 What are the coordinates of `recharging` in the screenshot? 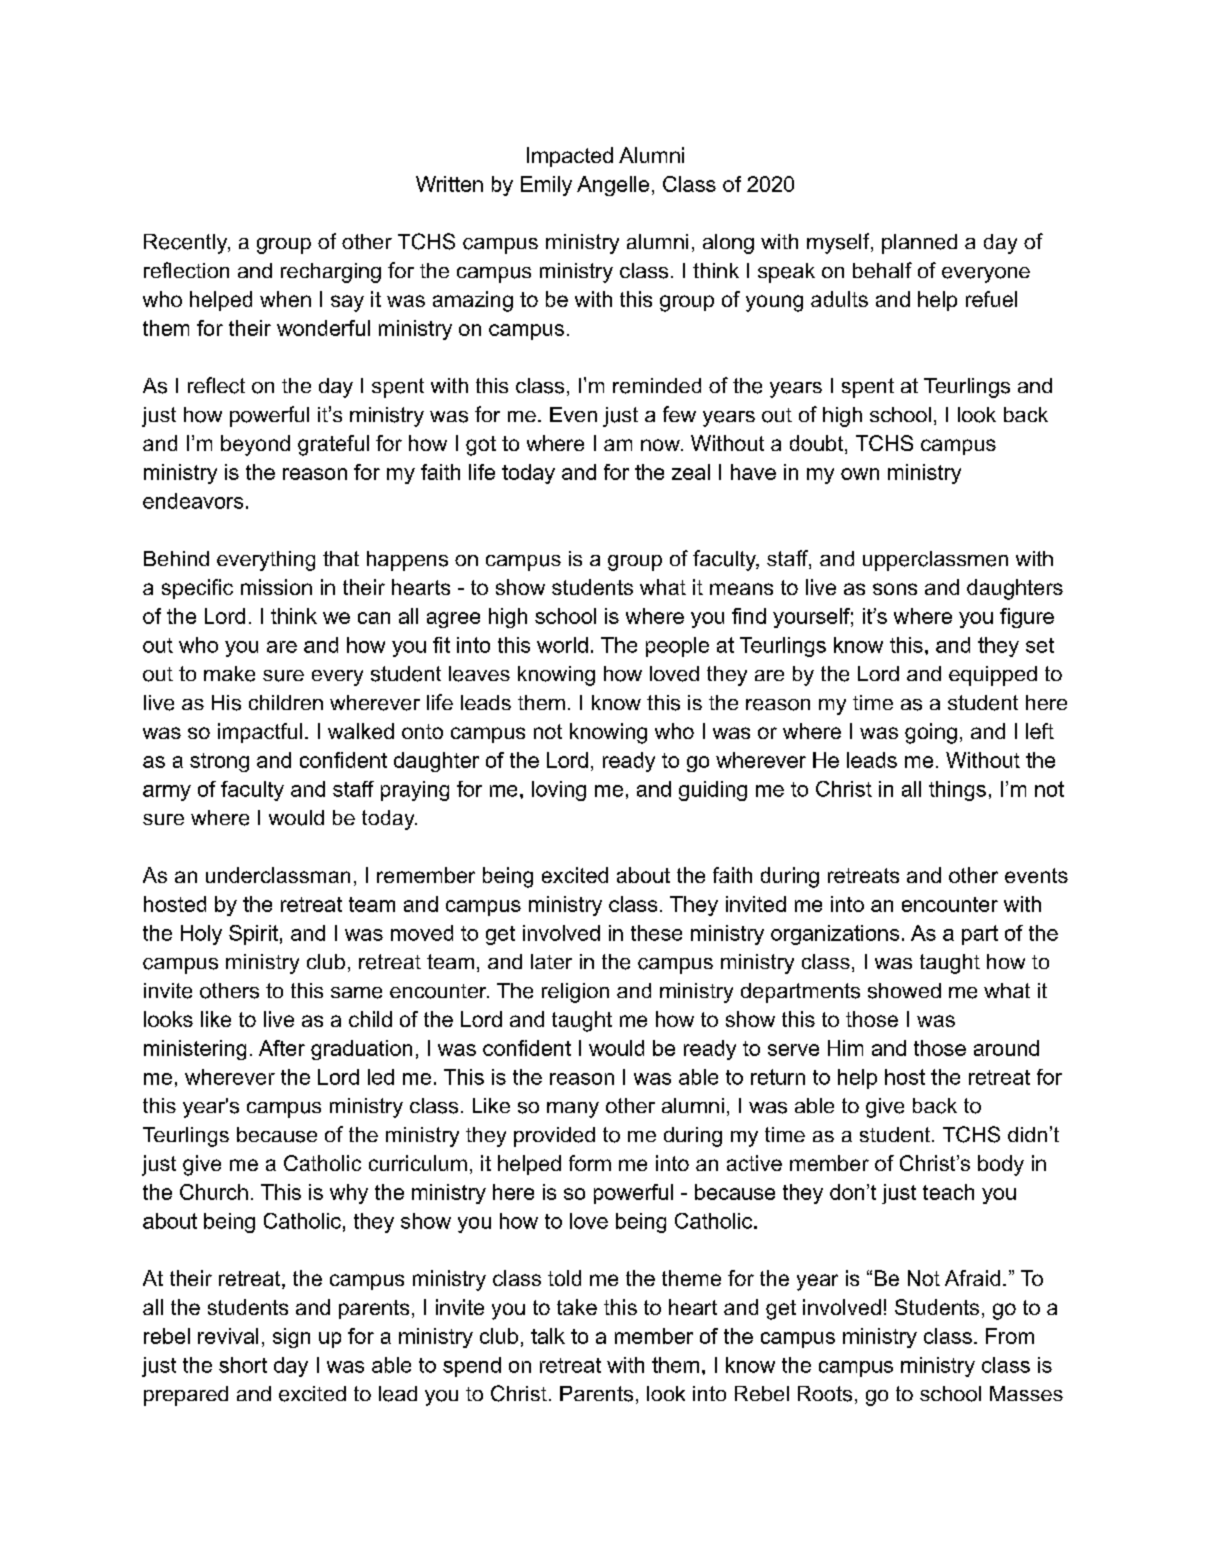 It's located at (331, 273).
